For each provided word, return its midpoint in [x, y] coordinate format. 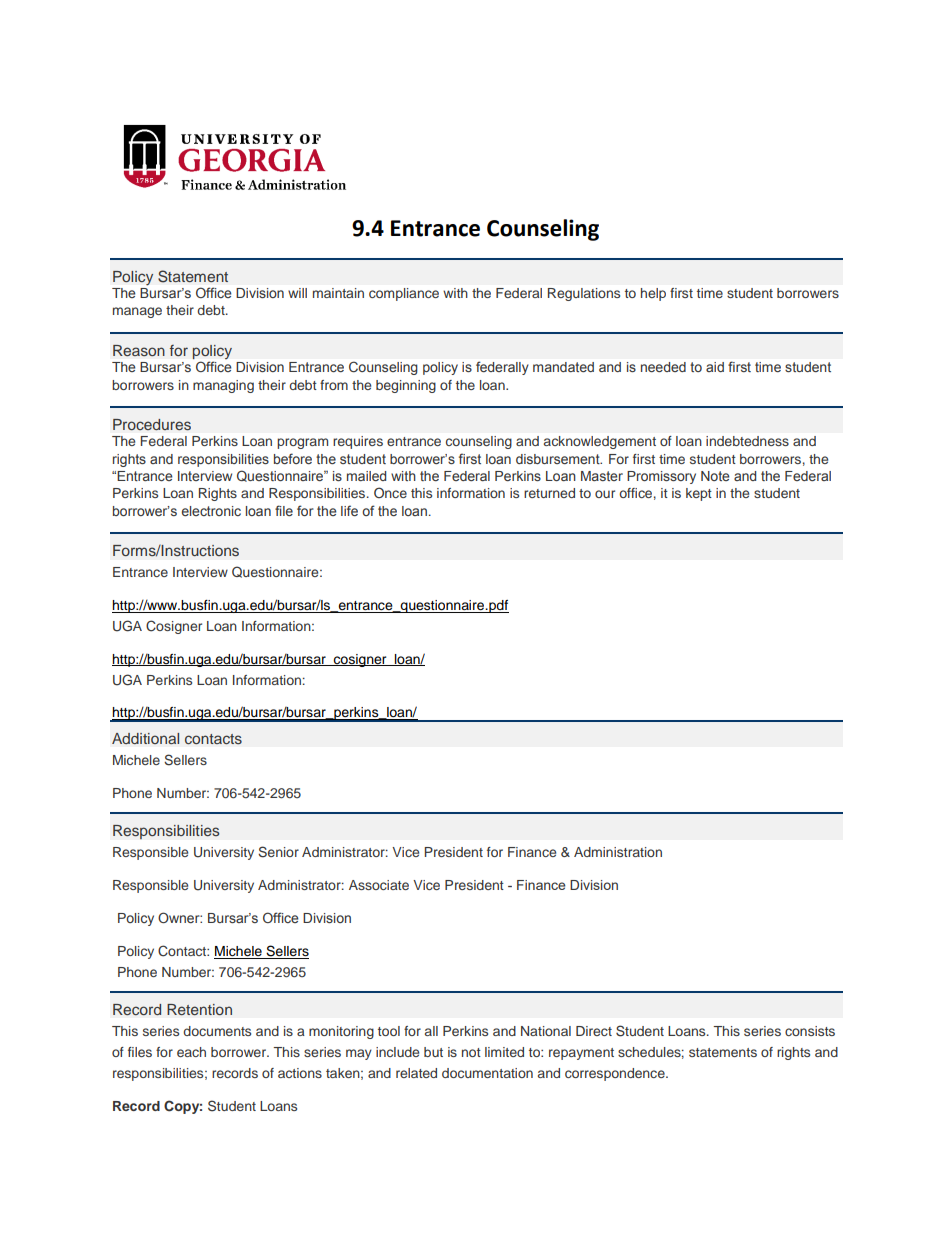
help [653, 294]
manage [137, 312]
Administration [618, 852]
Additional [145, 738]
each [191, 1052]
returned [549, 493]
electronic [211, 511]
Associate [379, 885]
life [349, 510]
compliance [404, 294]
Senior [278, 852]
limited [504, 1052]
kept [699, 494]
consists [810, 1031]
